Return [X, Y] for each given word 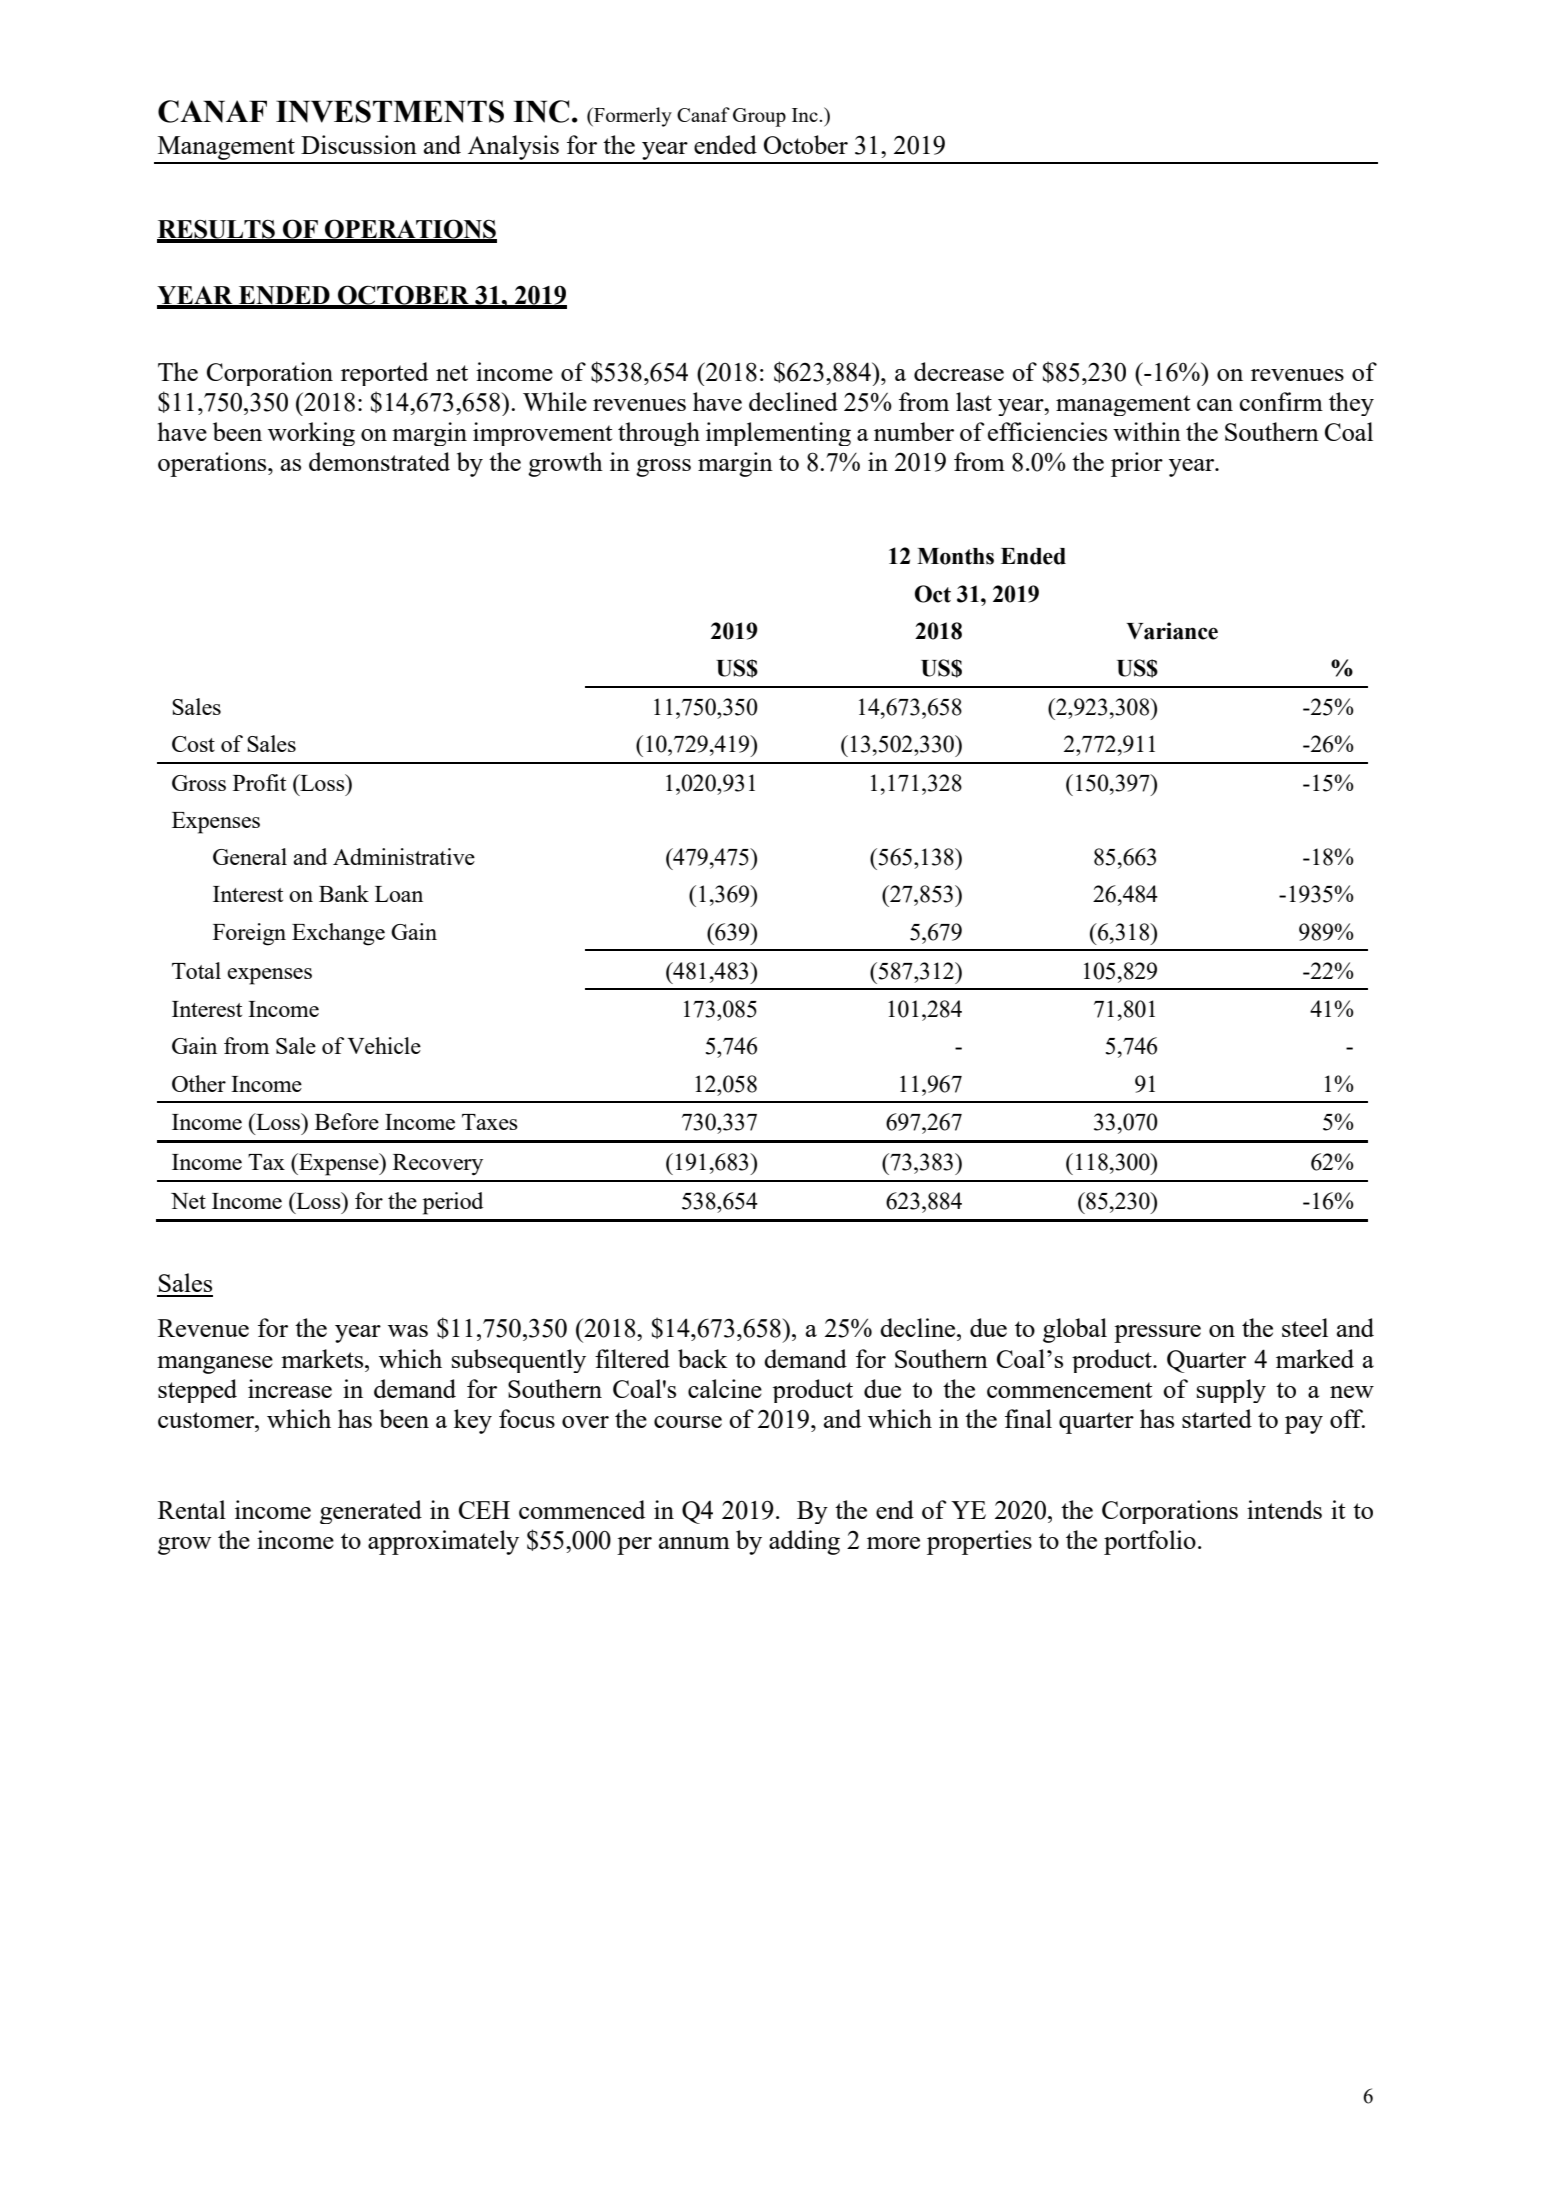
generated [371, 1512]
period [453, 1203]
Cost [193, 744]
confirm [1281, 401]
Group [759, 117]
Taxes [490, 1122]
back [703, 1358]
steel [1305, 1327]
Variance [1172, 631]
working [311, 434]
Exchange [338, 934]
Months [955, 556]
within [1147, 431]
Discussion [359, 144]
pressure [1157, 1334]
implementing [778, 434]
